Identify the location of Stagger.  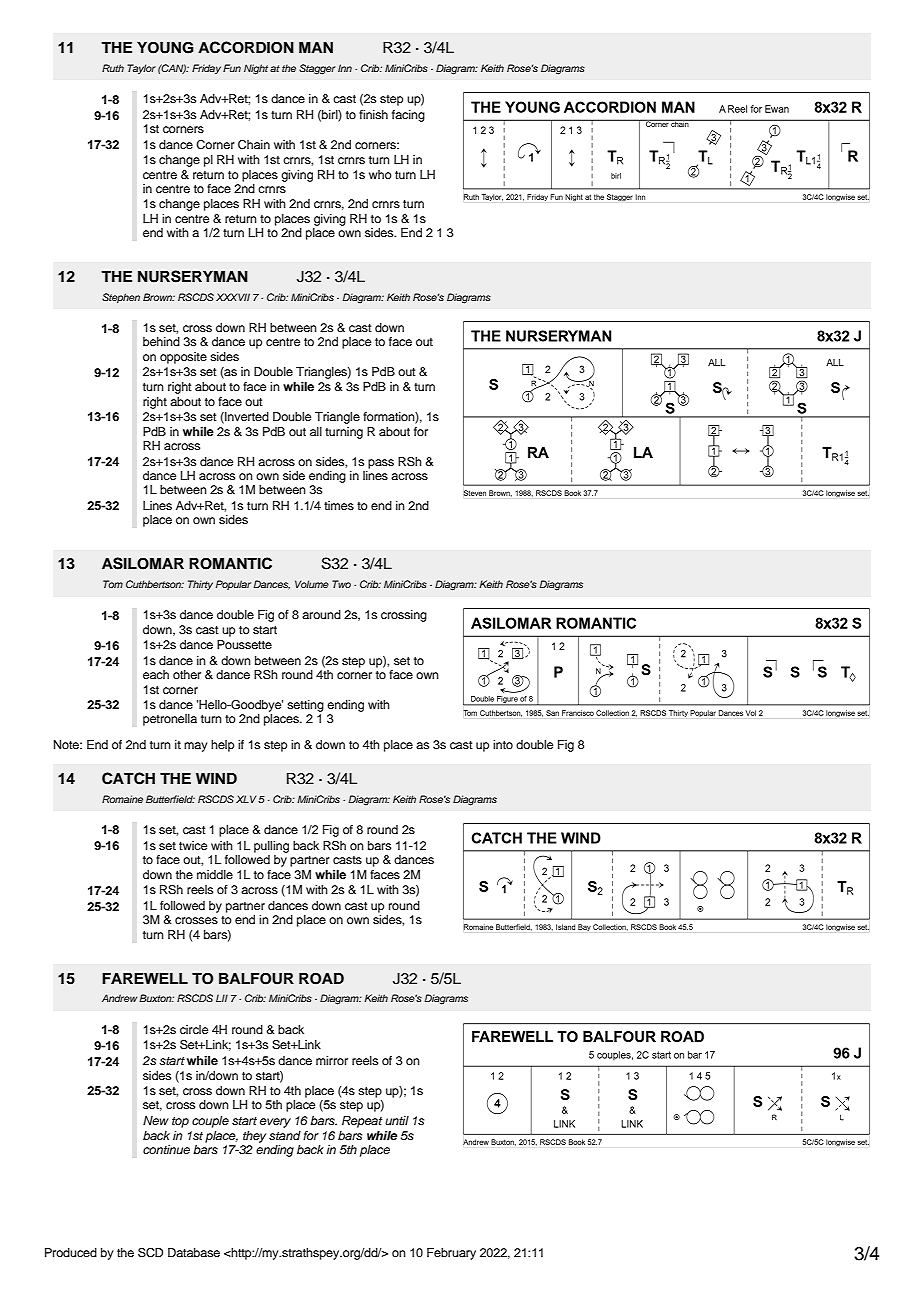
(317, 69).
